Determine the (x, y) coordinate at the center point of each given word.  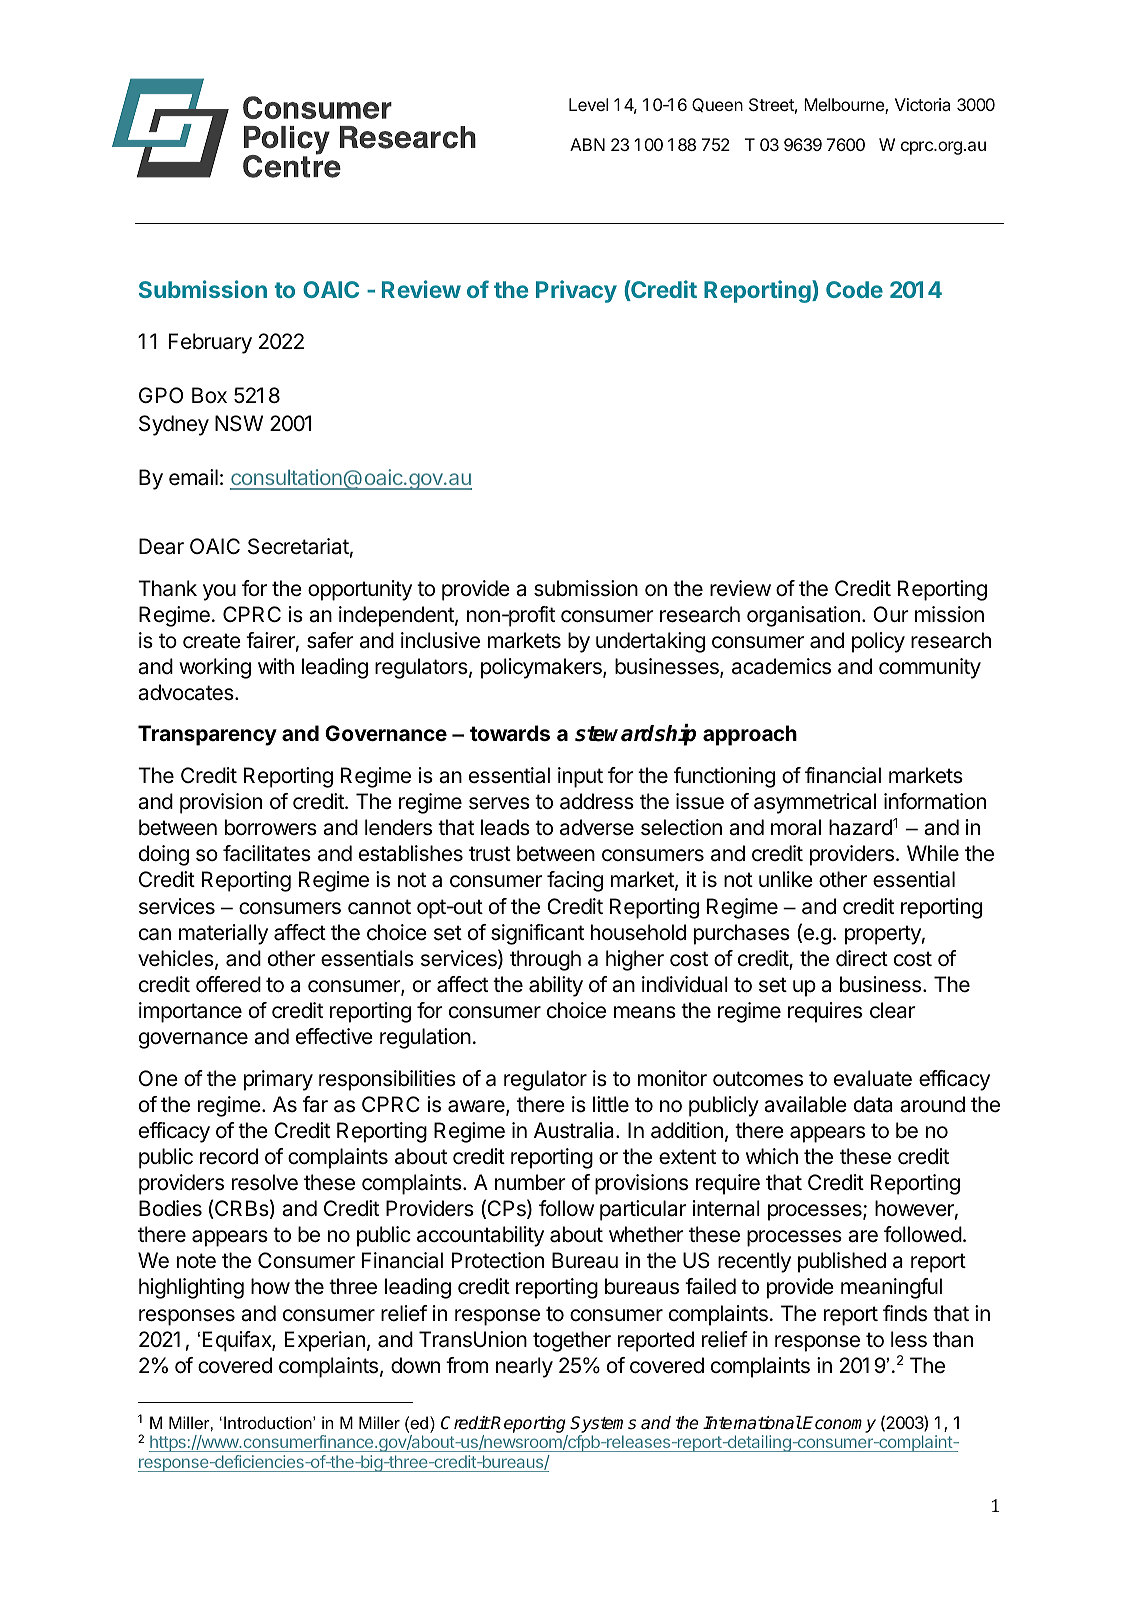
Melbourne (845, 106)
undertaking (650, 642)
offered (228, 984)
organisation (803, 616)
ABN (587, 144)
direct (862, 958)
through (545, 960)
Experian (325, 1341)
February (210, 343)
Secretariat (298, 546)
